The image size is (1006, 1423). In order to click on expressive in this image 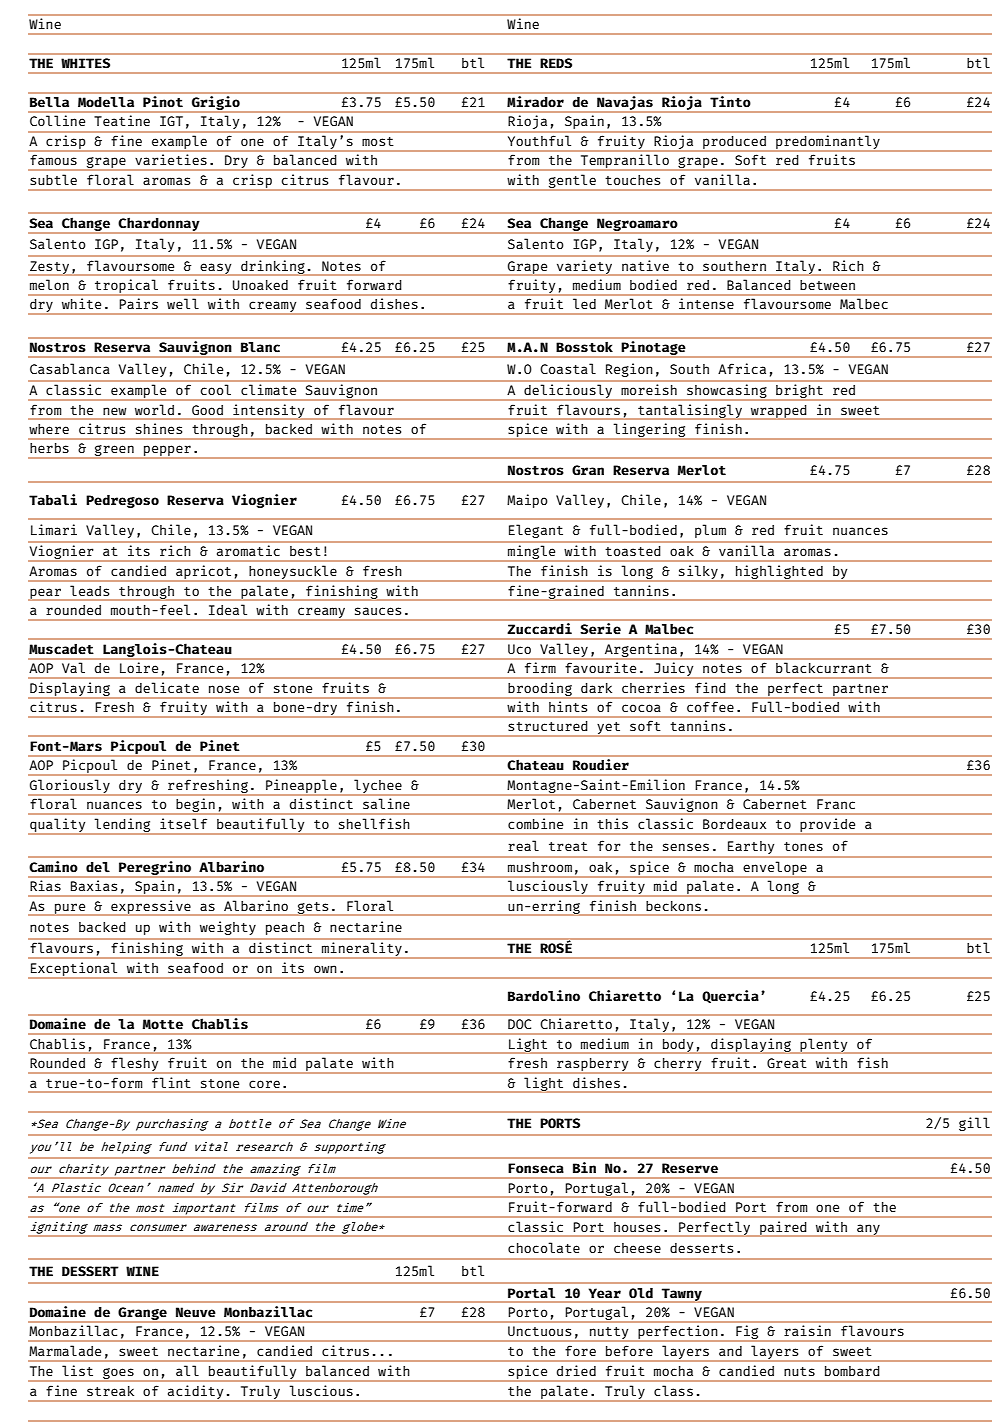, I will do `click(151, 908)`.
